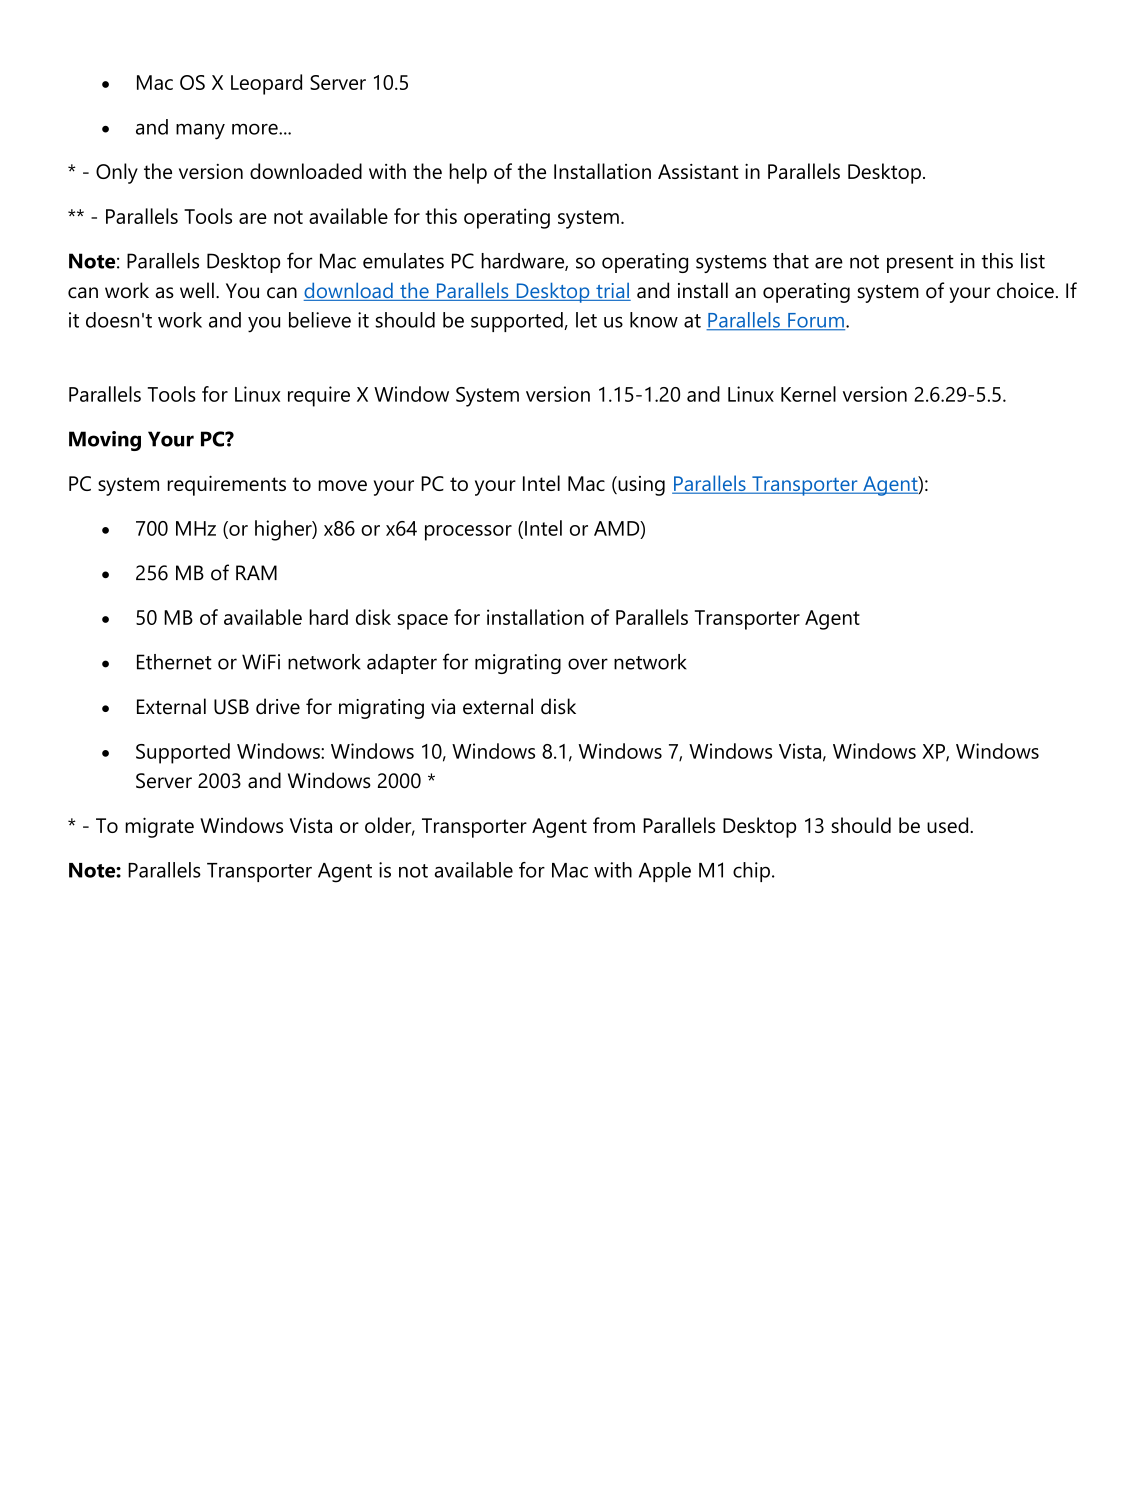  Describe the element at coordinates (342, 485) in the image. I see `move` at that location.
